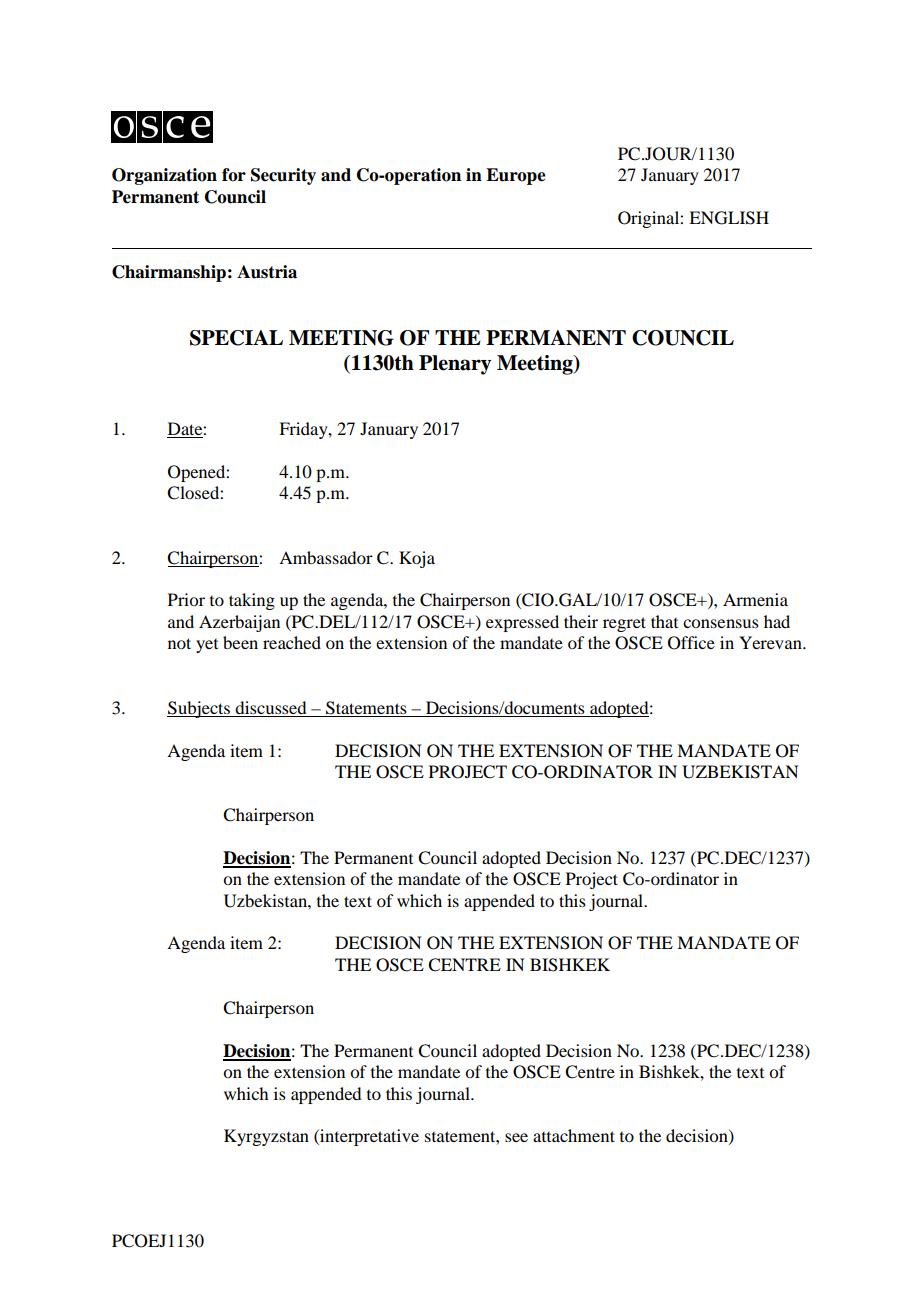 The width and height of the screenshot is (924, 1308). What do you see at coordinates (516, 1137) in the screenshot?
I see `see` at bounding box center [516, 1137].
